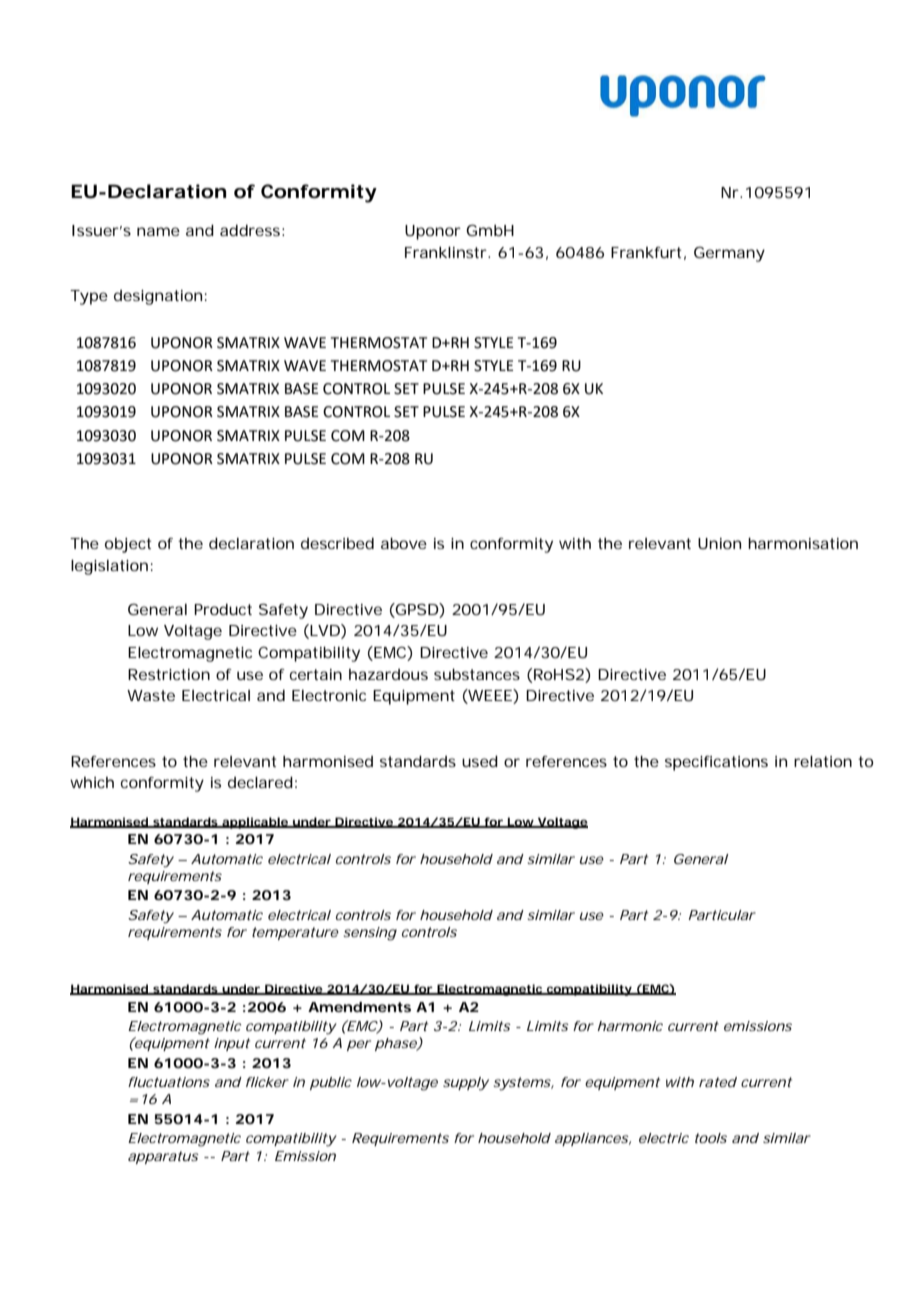 The width and height of the screenshot is (924, 1308). Describe the element at coordinates (719, 543) in the screenshot. I see `Union` at that location.
